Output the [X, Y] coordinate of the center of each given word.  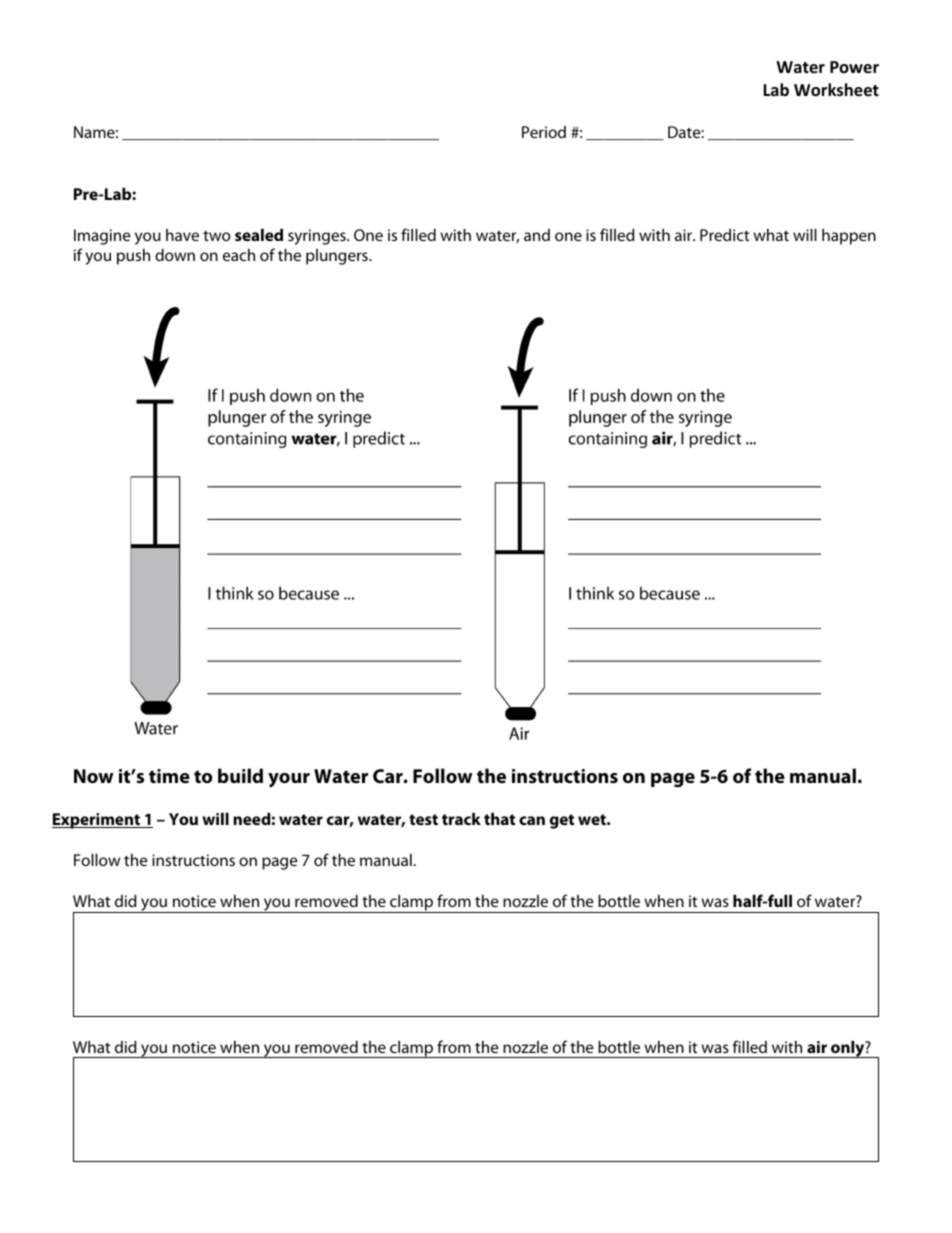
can [532, 820]
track [461, 819]
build [240, 775]
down [175, 255]
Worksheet [836, 90]
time [169, 776]
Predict [725, 235]
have [182, 235]
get [562, 821]
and [537, 235]
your [289, 780]
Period [544, 132]
